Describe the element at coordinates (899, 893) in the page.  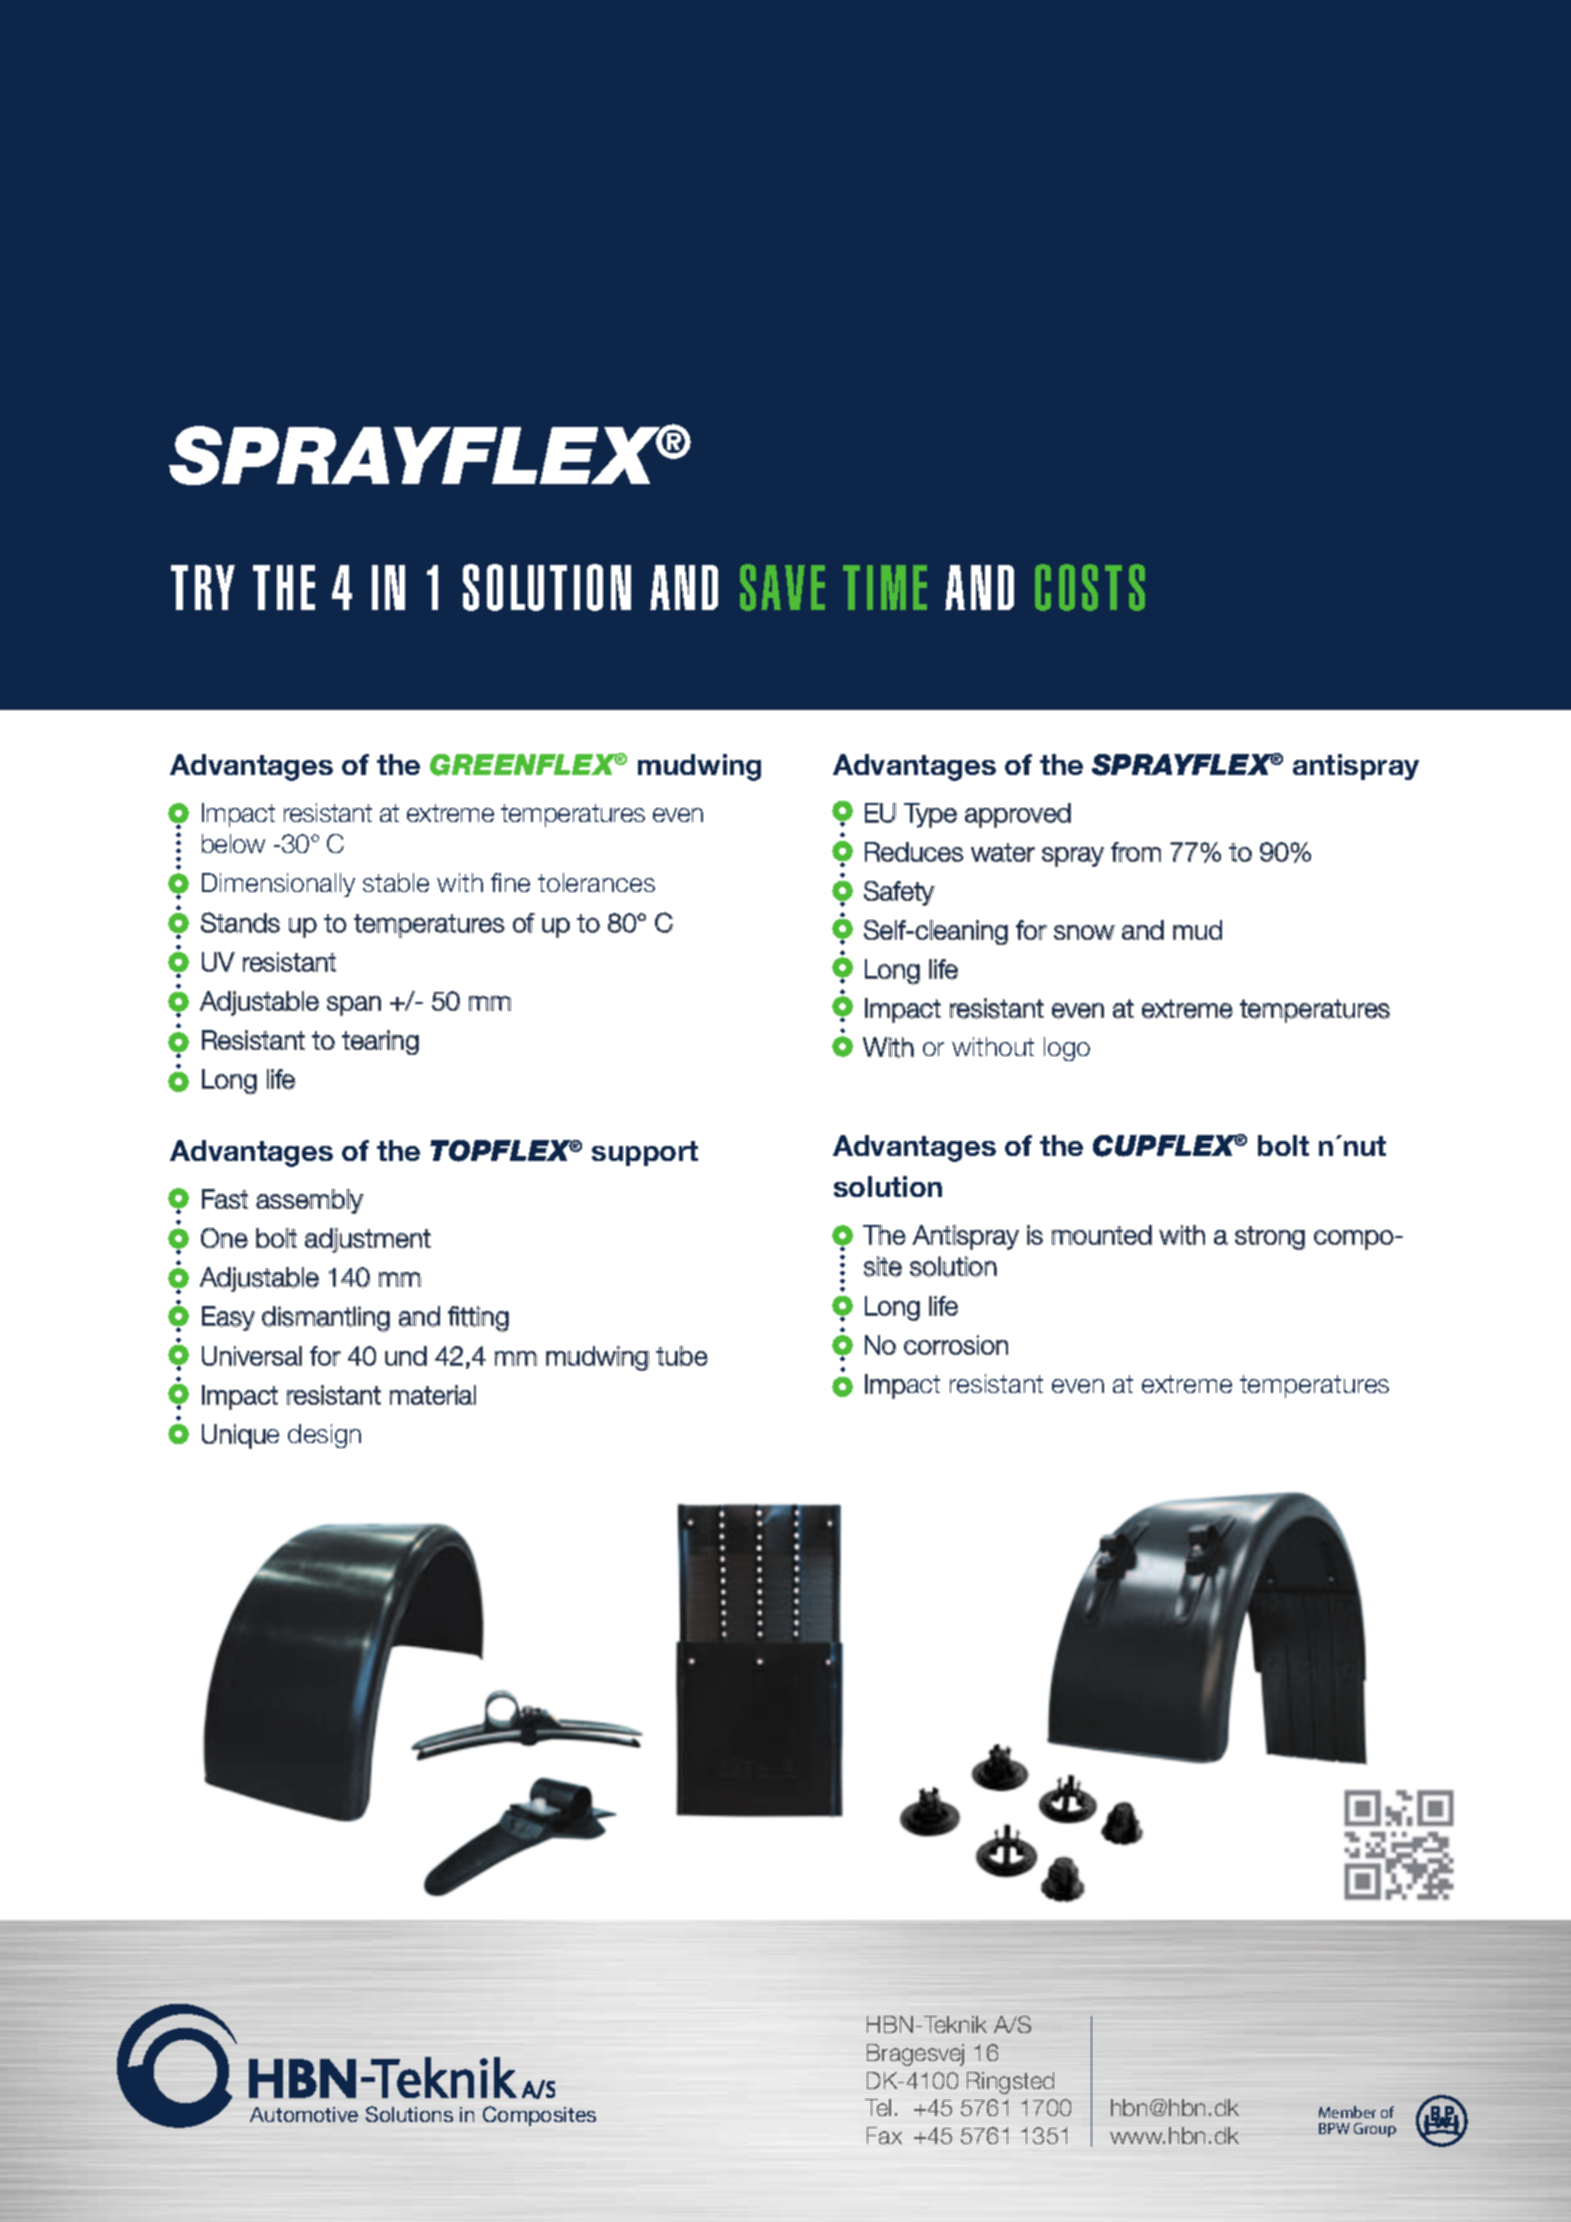
I see `Safety` at that location.
